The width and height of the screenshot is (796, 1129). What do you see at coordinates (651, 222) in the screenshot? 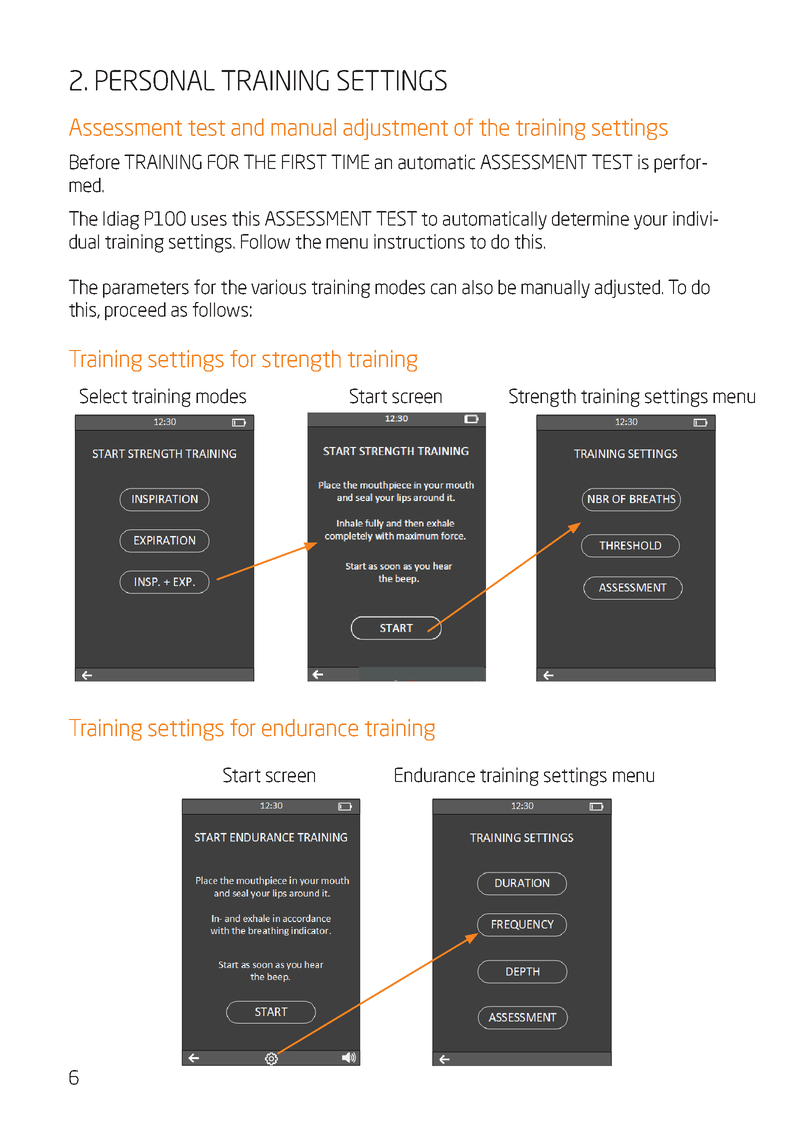
I see `your` at bounding box center [651, 222].
